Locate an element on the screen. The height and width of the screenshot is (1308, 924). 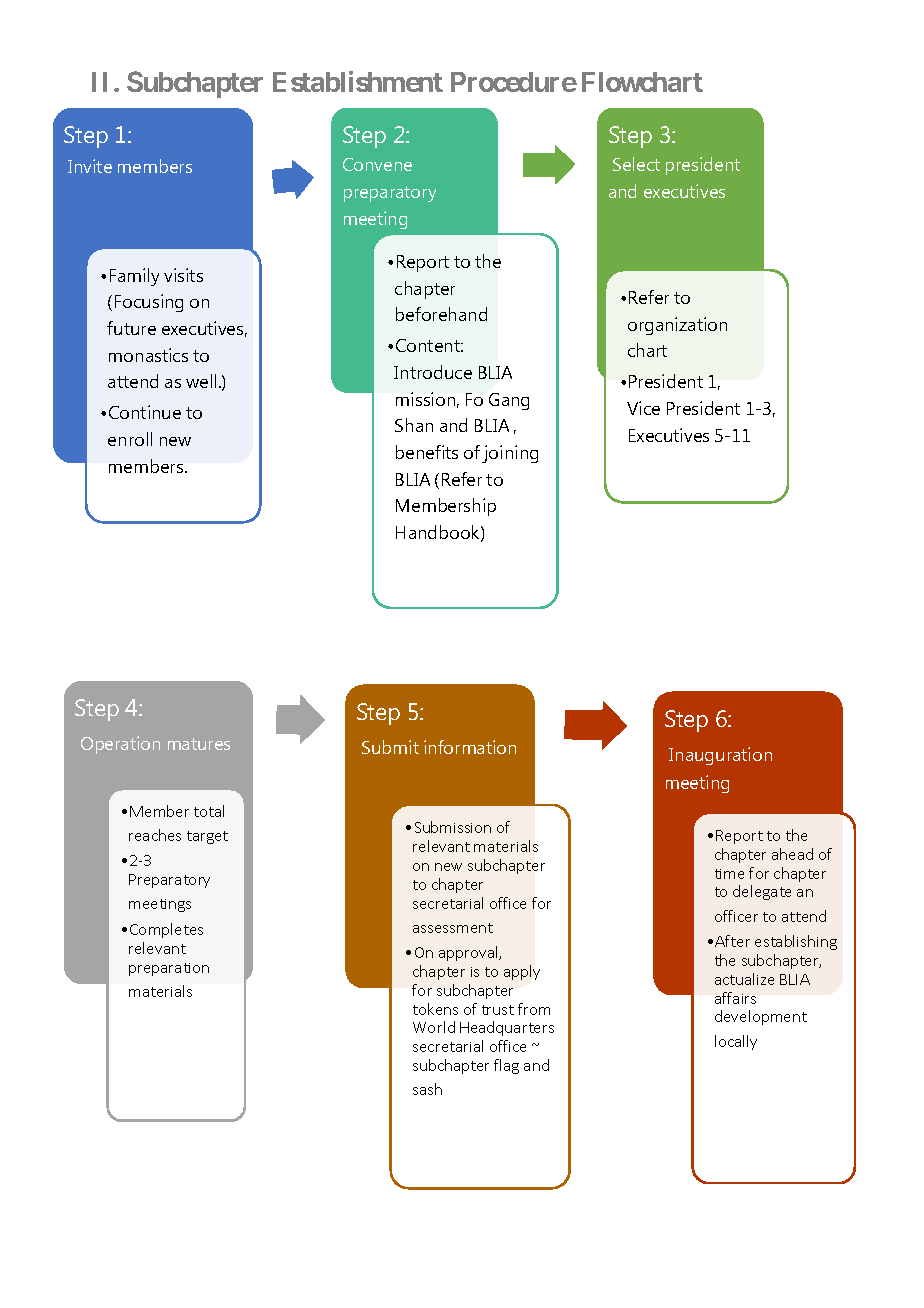
Invite is located at coordinates (90, 166).
